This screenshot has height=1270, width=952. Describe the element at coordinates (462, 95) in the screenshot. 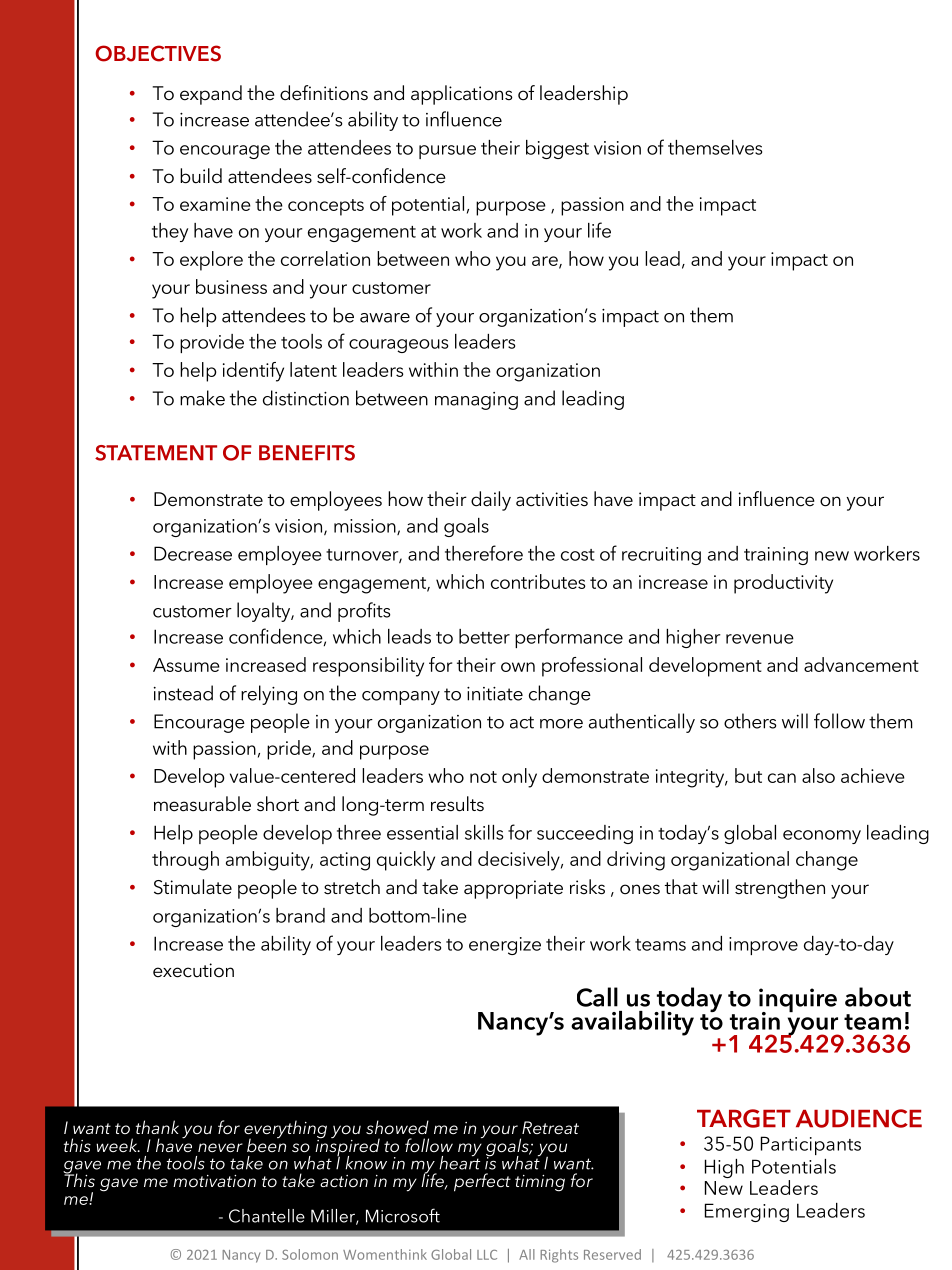

I see `applications` at that location.
